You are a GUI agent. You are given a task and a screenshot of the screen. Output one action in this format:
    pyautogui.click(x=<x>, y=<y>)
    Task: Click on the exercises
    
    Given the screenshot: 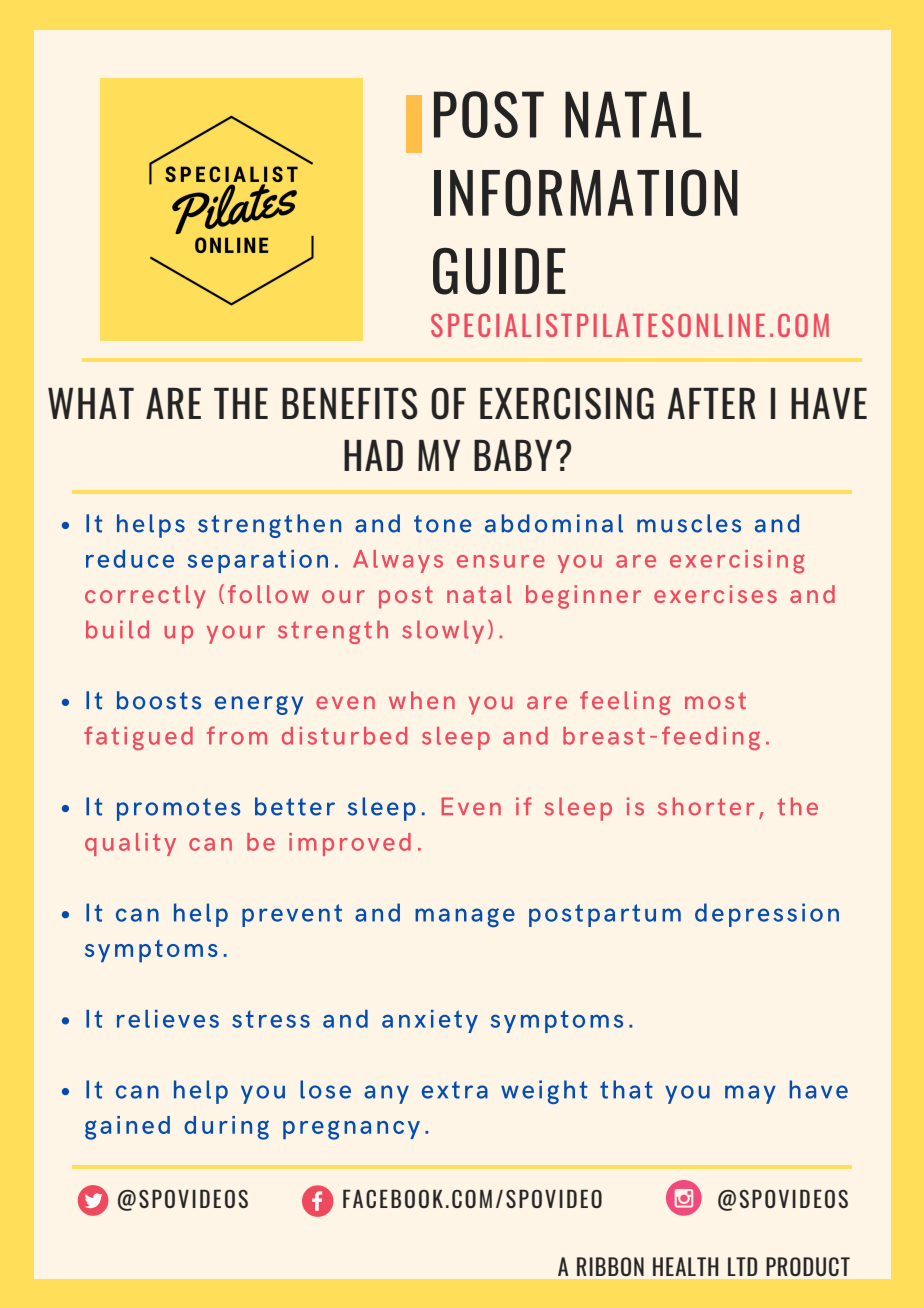 What is the action you would take?
    pyautogui.click(x=715, y=594)
